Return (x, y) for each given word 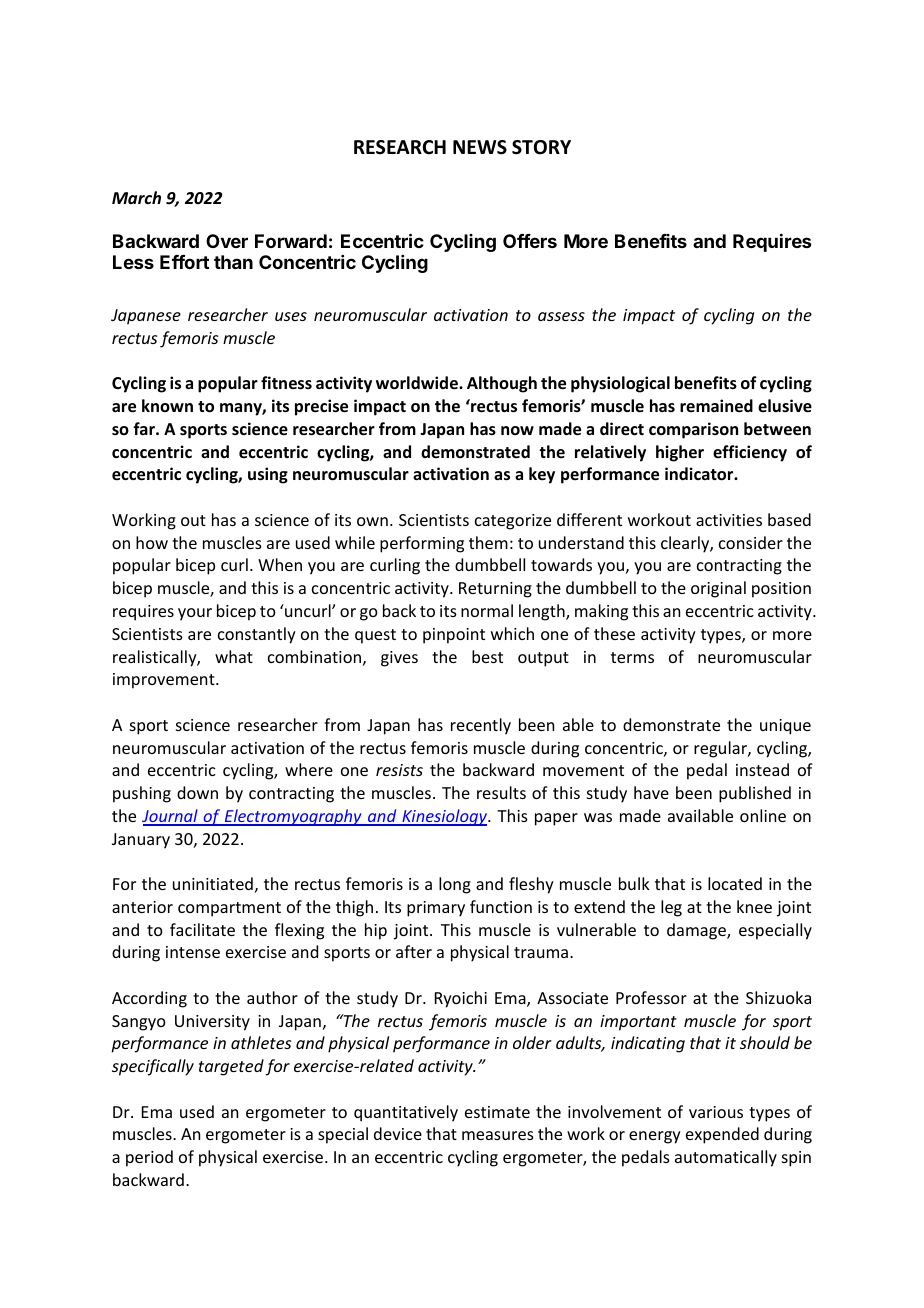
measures (498, 1135)
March (136, 197)
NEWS (480, 147)
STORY (541, 147)
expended (722, 1135)
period (149, 1158)
